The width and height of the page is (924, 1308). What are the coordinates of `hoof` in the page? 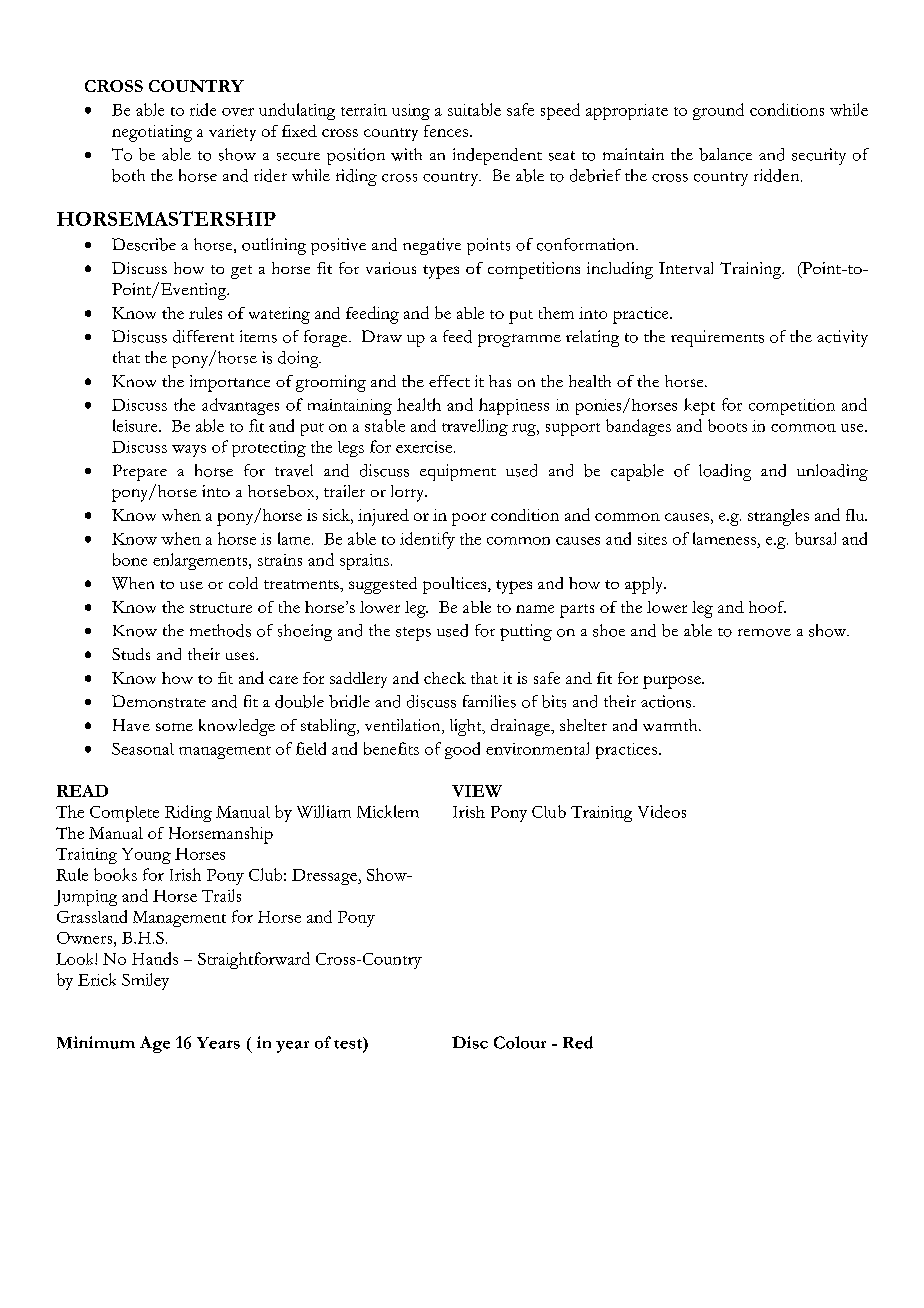 It's located at (767, 607).
